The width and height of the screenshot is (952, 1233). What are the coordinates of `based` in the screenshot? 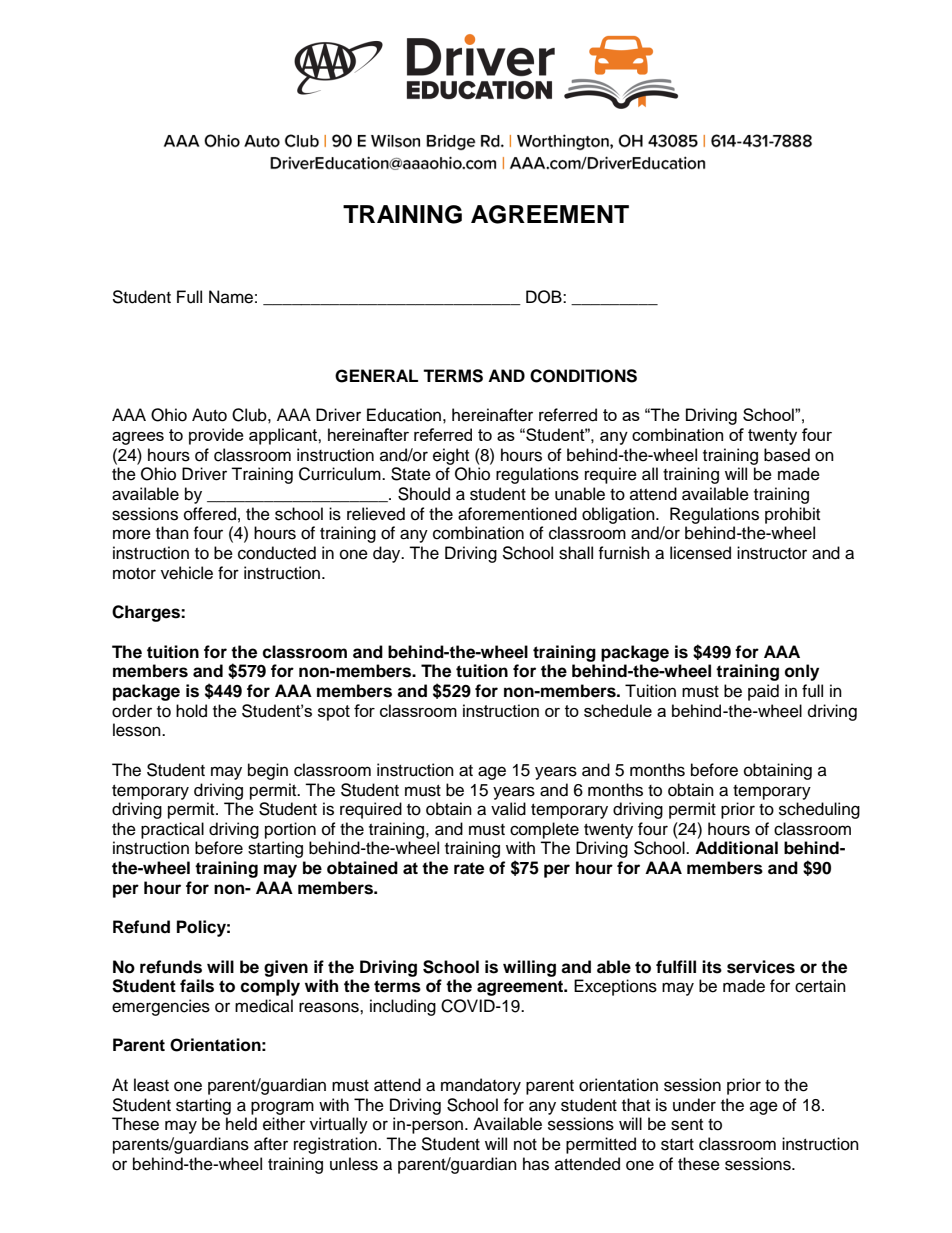 It's located at (787, 455).
